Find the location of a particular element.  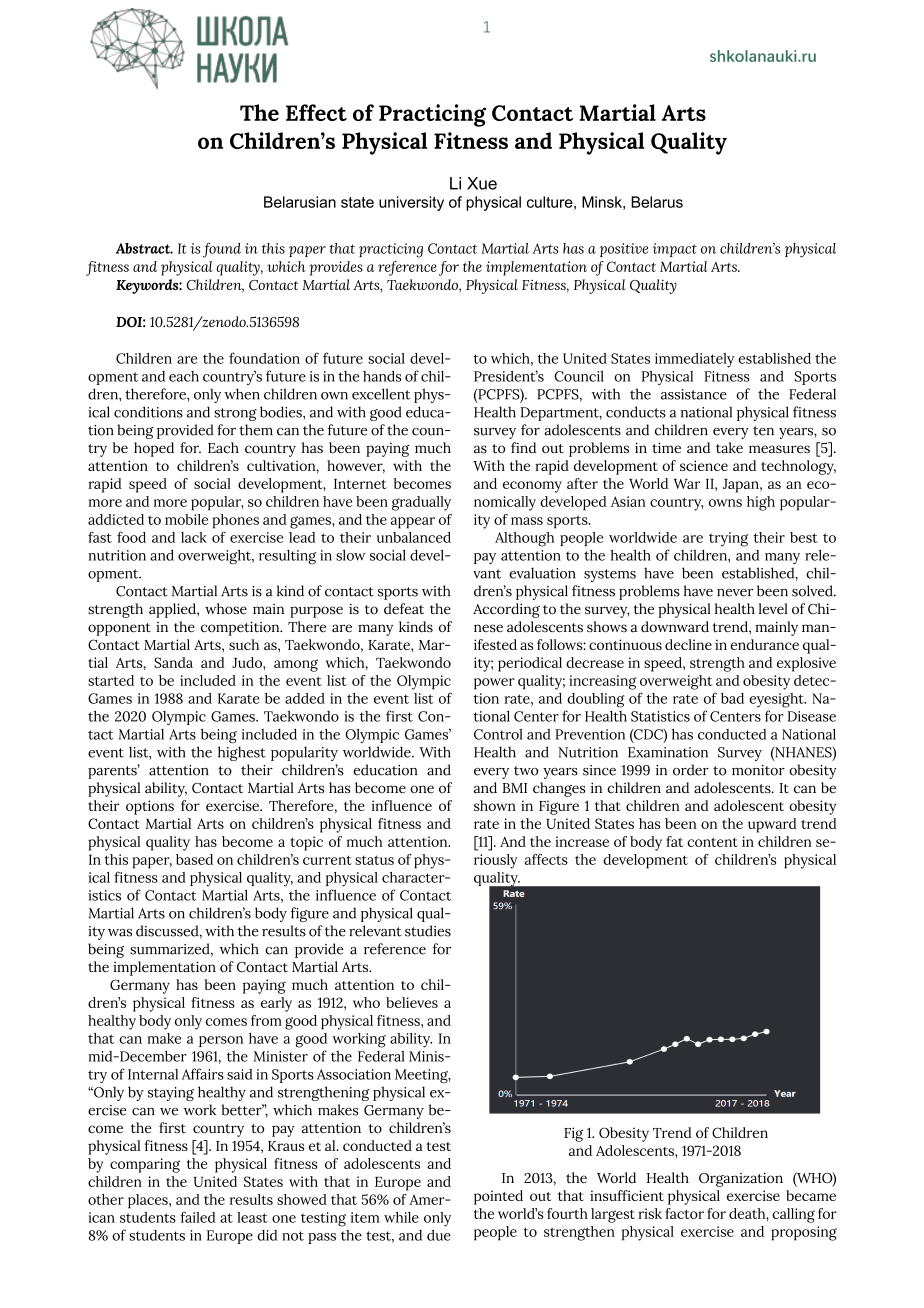

failed is located at coordinates (198, 1217).
